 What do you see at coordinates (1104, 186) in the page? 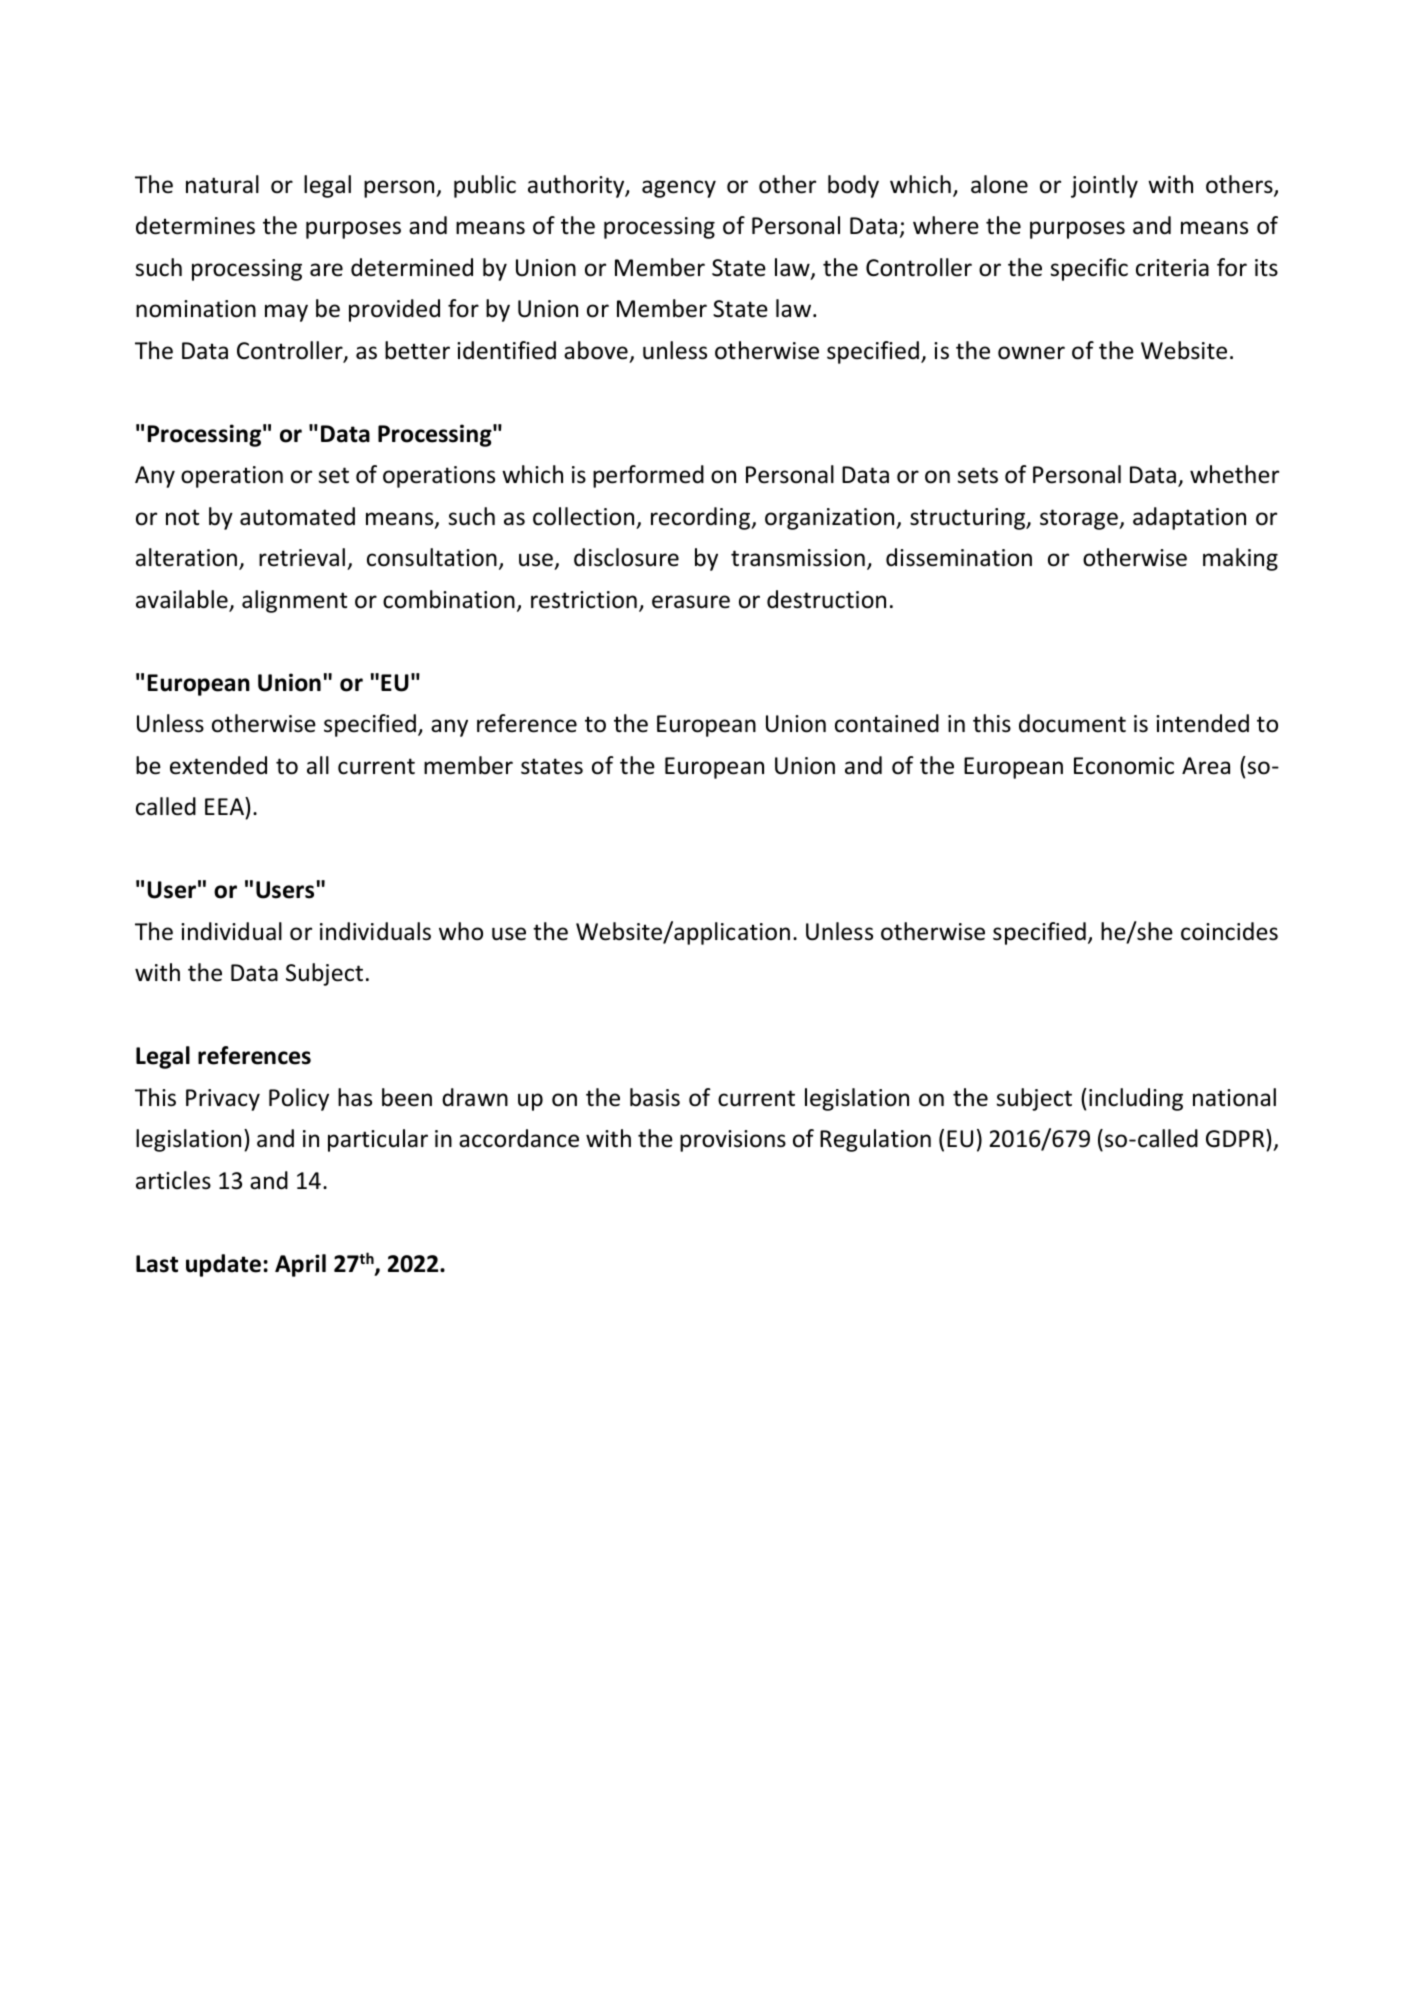
I see `jointly` at bounding box center [1104, 186].
